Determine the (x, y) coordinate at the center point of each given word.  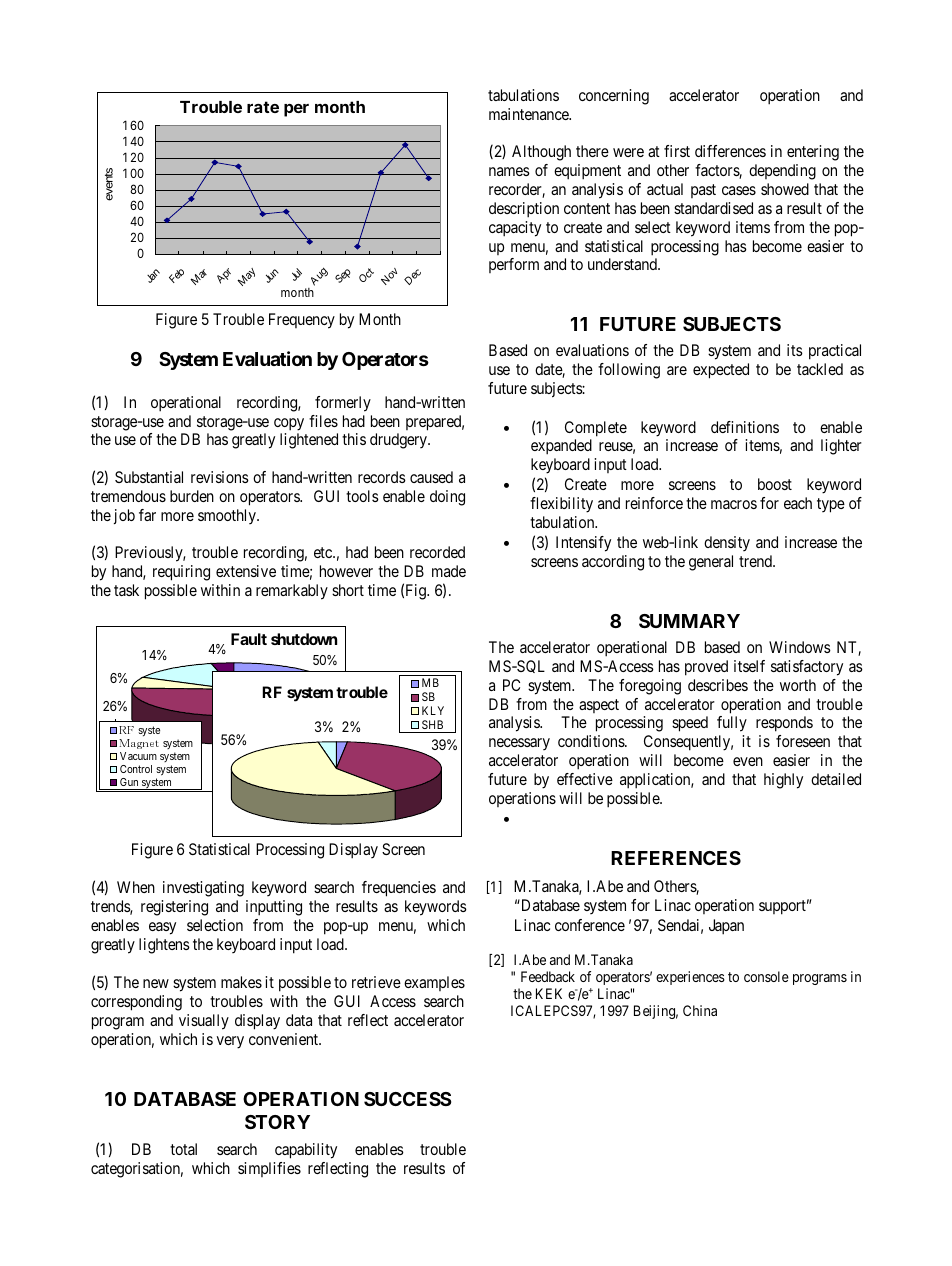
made (449, 571)
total (183, 1149)
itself (749, 666)
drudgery (399, 441)
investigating (203, 889)
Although (541, 153)
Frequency (302, 321)
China (700, 1010)
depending (782, 172)
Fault (249, 639)
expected (721, 371)
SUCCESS (407, 1099)
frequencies (399, 889)
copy (289, 424)
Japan (726, 927)
